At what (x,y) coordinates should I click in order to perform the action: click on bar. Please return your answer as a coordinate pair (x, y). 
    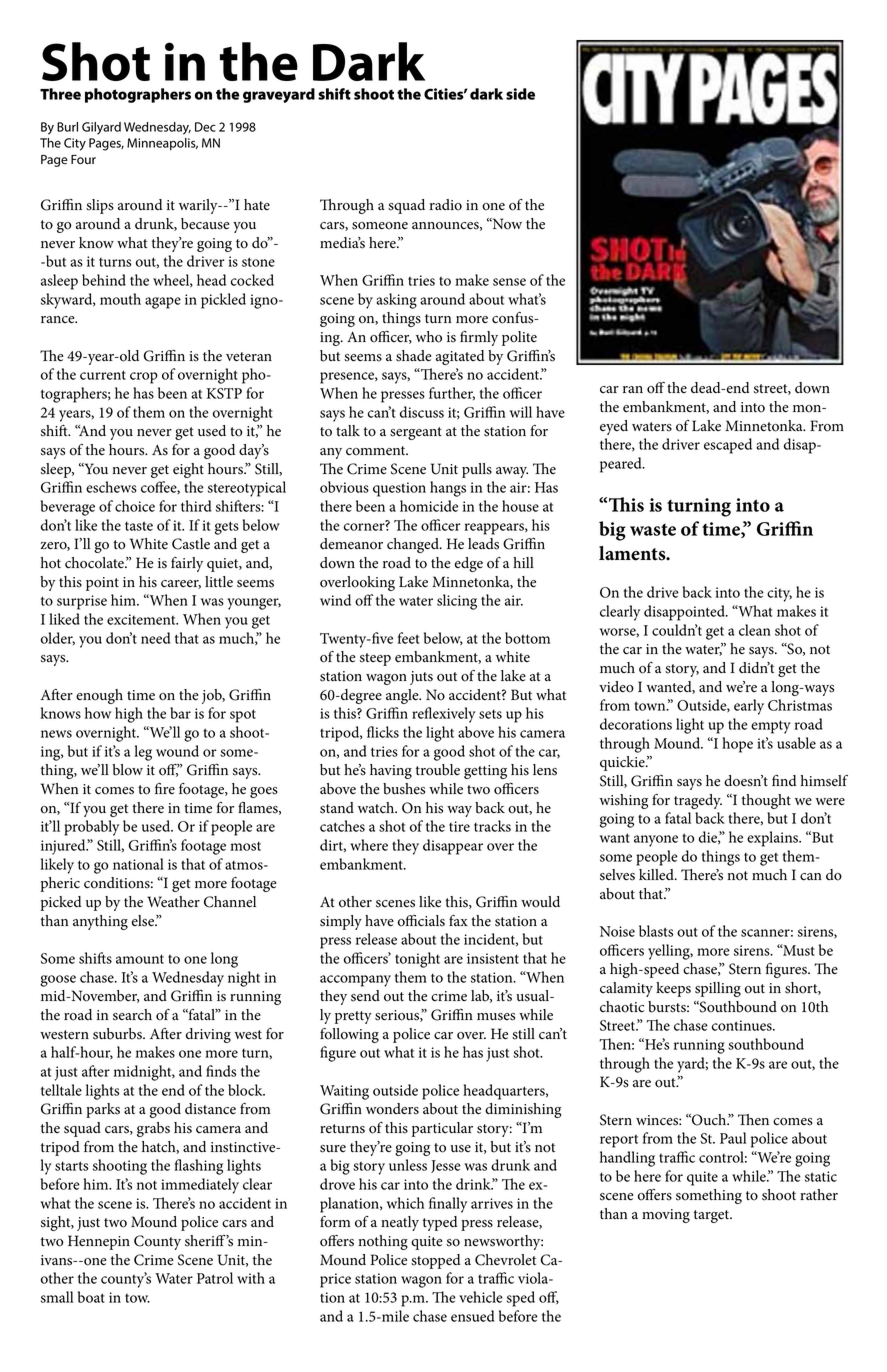
    Looking at the image, I should click on (180, 713).
